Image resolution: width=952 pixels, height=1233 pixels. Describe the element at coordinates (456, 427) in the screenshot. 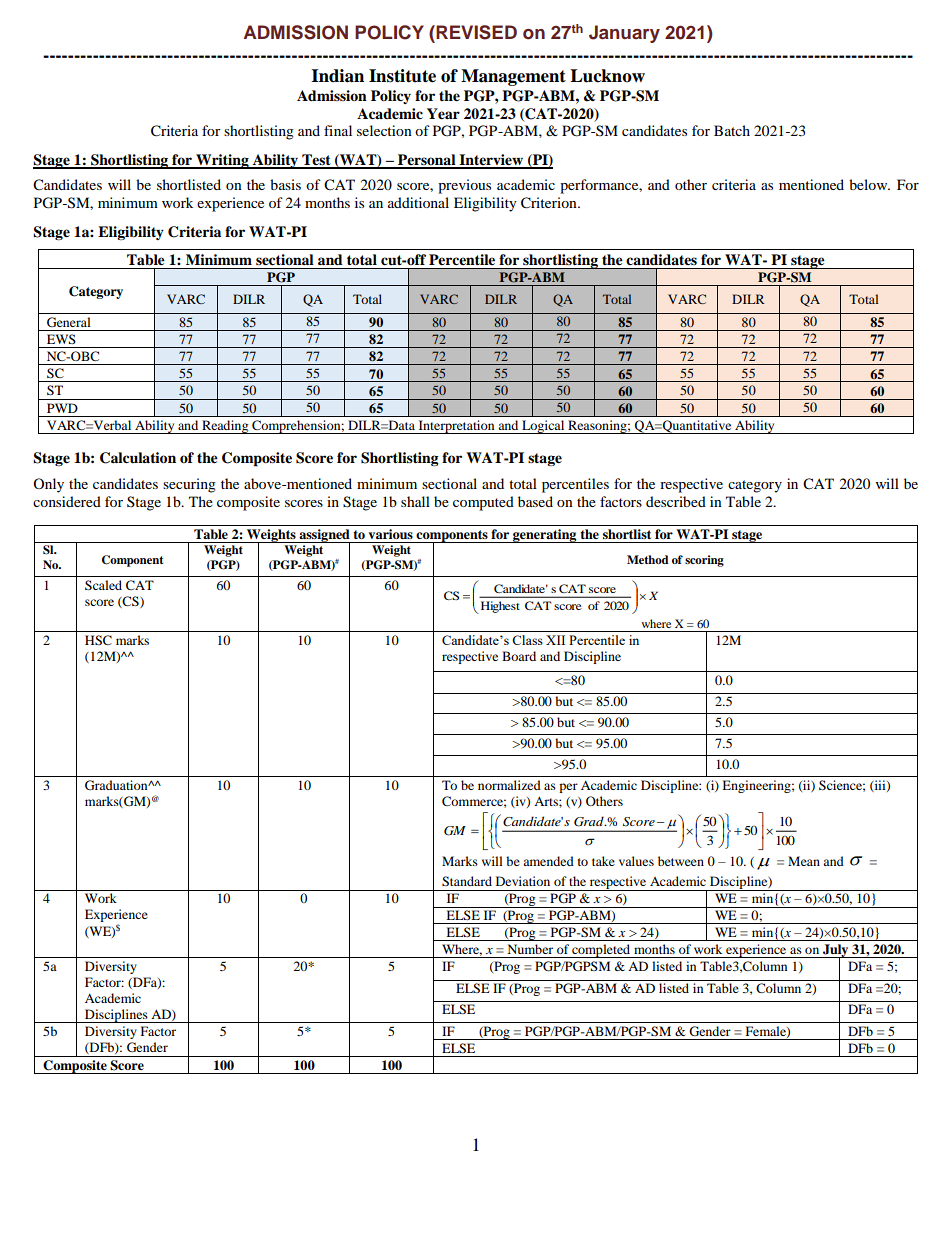

I see `Interpretation` at that location.
